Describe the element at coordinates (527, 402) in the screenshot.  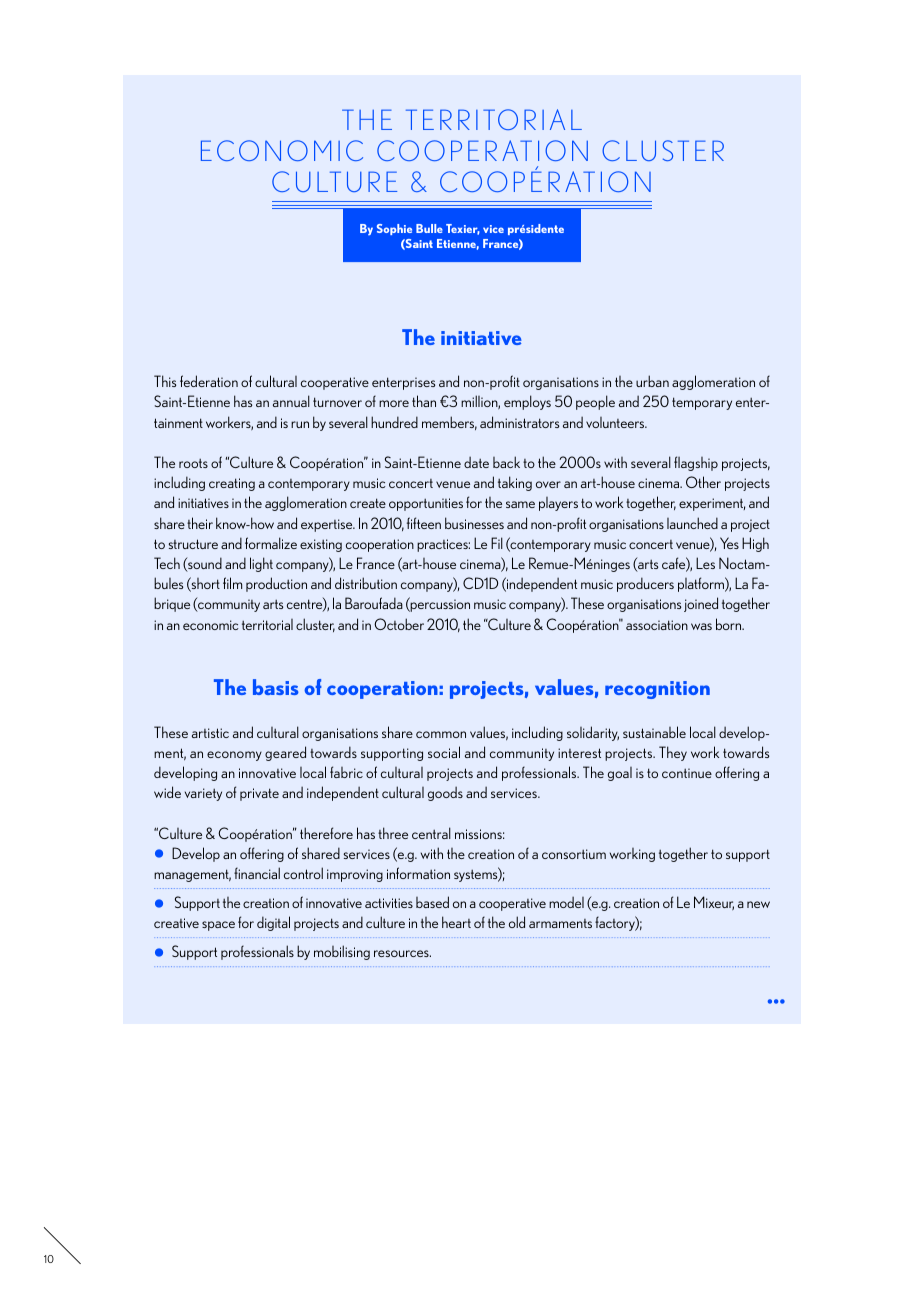
I see `employs` at that location.
